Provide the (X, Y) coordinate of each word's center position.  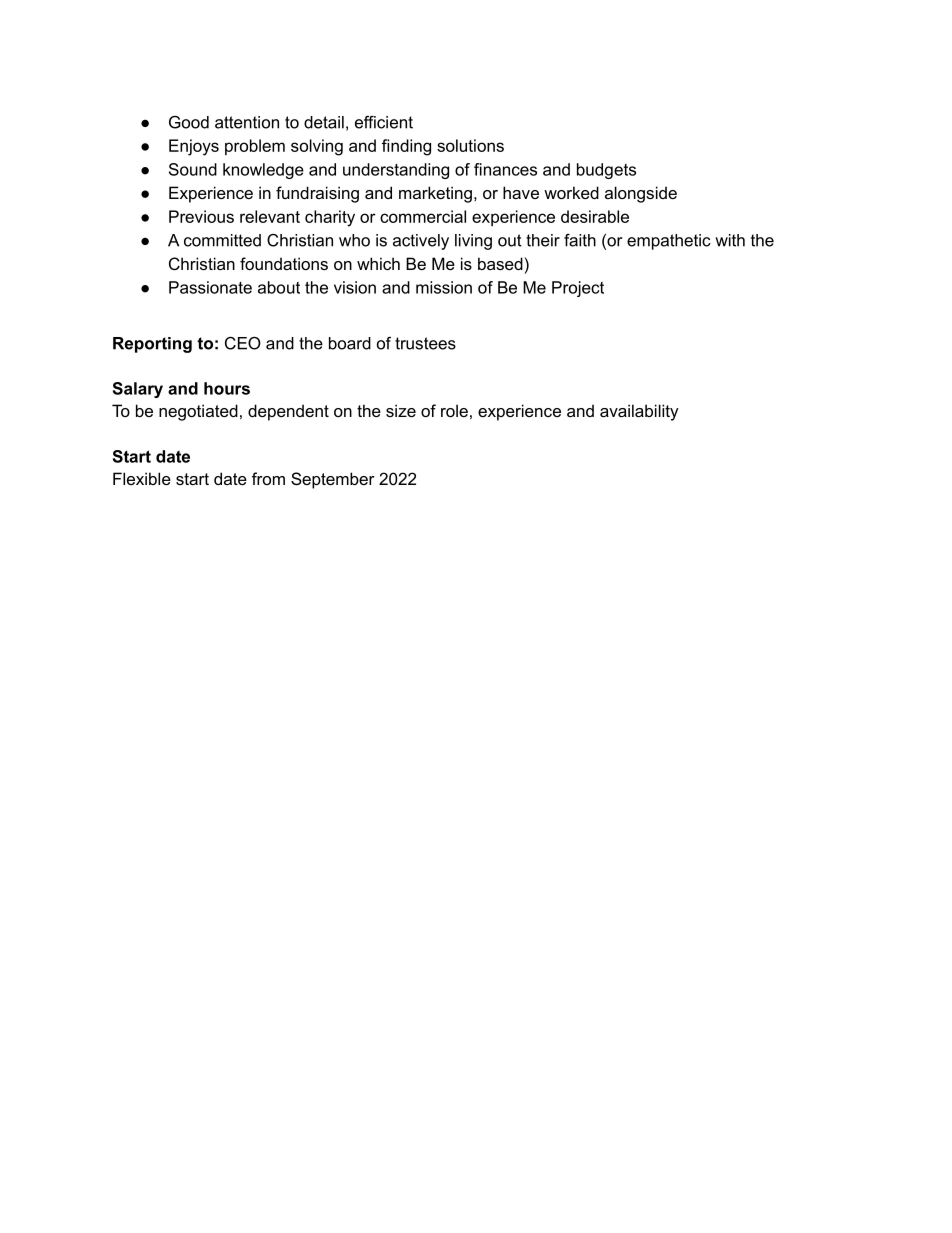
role (454, 410)
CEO (243, 343)
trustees (425, 343)
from (268, 478)
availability (639, 412)
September (333, 480)
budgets (606, 171)
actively (421, 242)
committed (222, 240)
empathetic (669, 242)
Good (189, 122)
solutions (470, 145)
